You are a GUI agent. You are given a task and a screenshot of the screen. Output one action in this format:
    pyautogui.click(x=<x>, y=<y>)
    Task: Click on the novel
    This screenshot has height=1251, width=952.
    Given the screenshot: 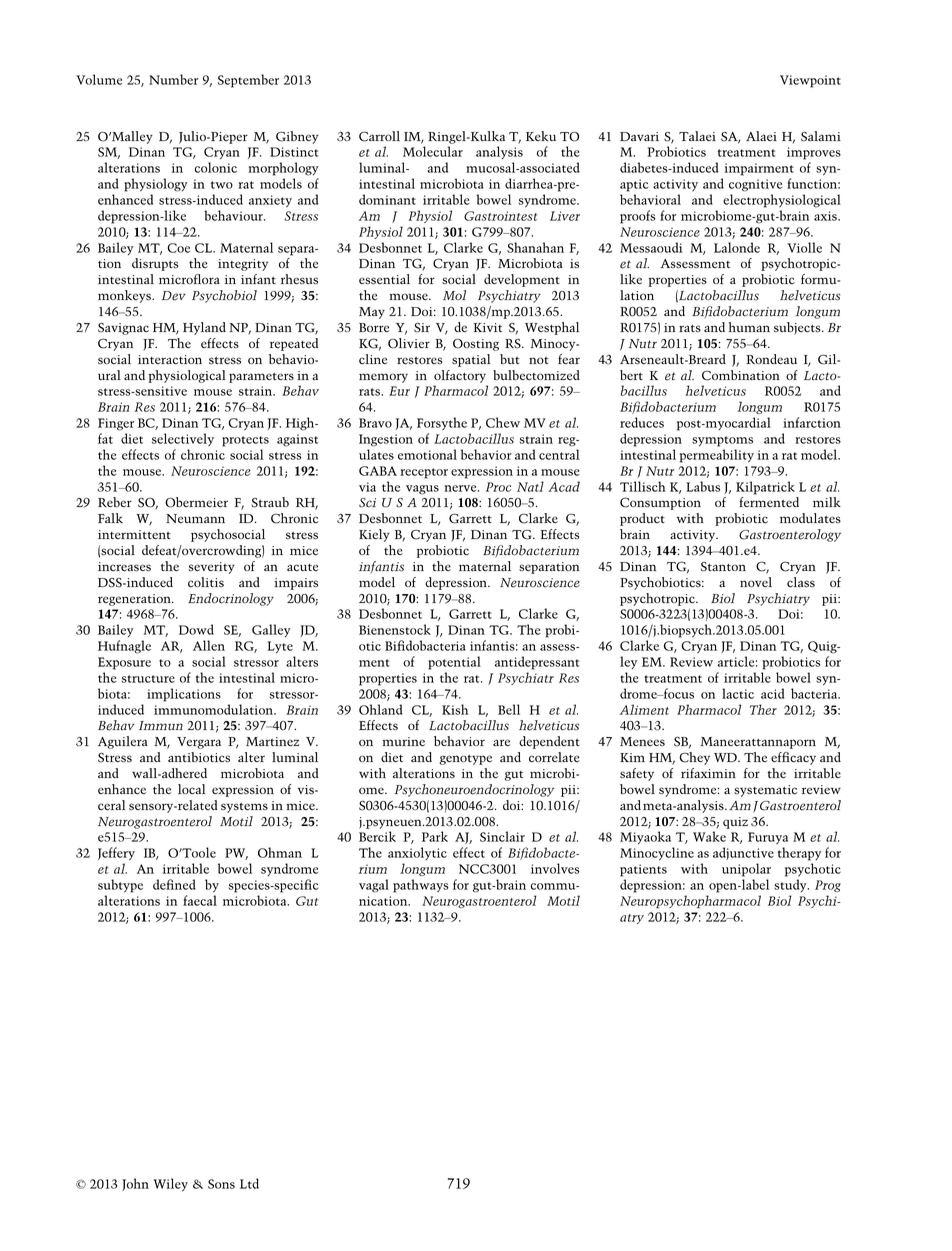 What is the action you would take?
    pyautogui.click(x=756, y=582)
